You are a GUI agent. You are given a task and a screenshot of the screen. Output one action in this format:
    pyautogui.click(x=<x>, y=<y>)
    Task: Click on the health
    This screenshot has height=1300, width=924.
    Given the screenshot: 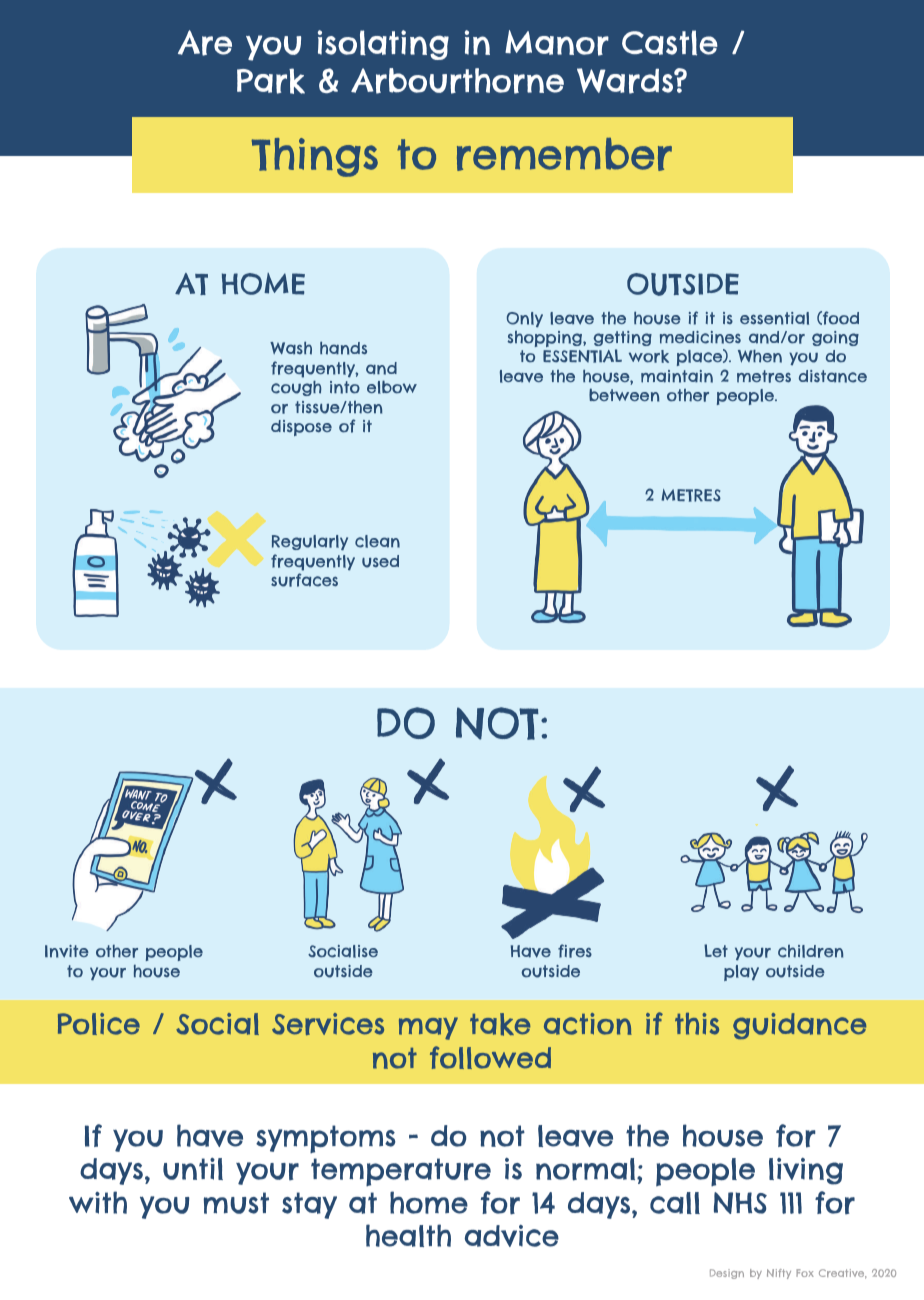 What is the action you would take?
    pyautogui.click(x=408, y=1235)
